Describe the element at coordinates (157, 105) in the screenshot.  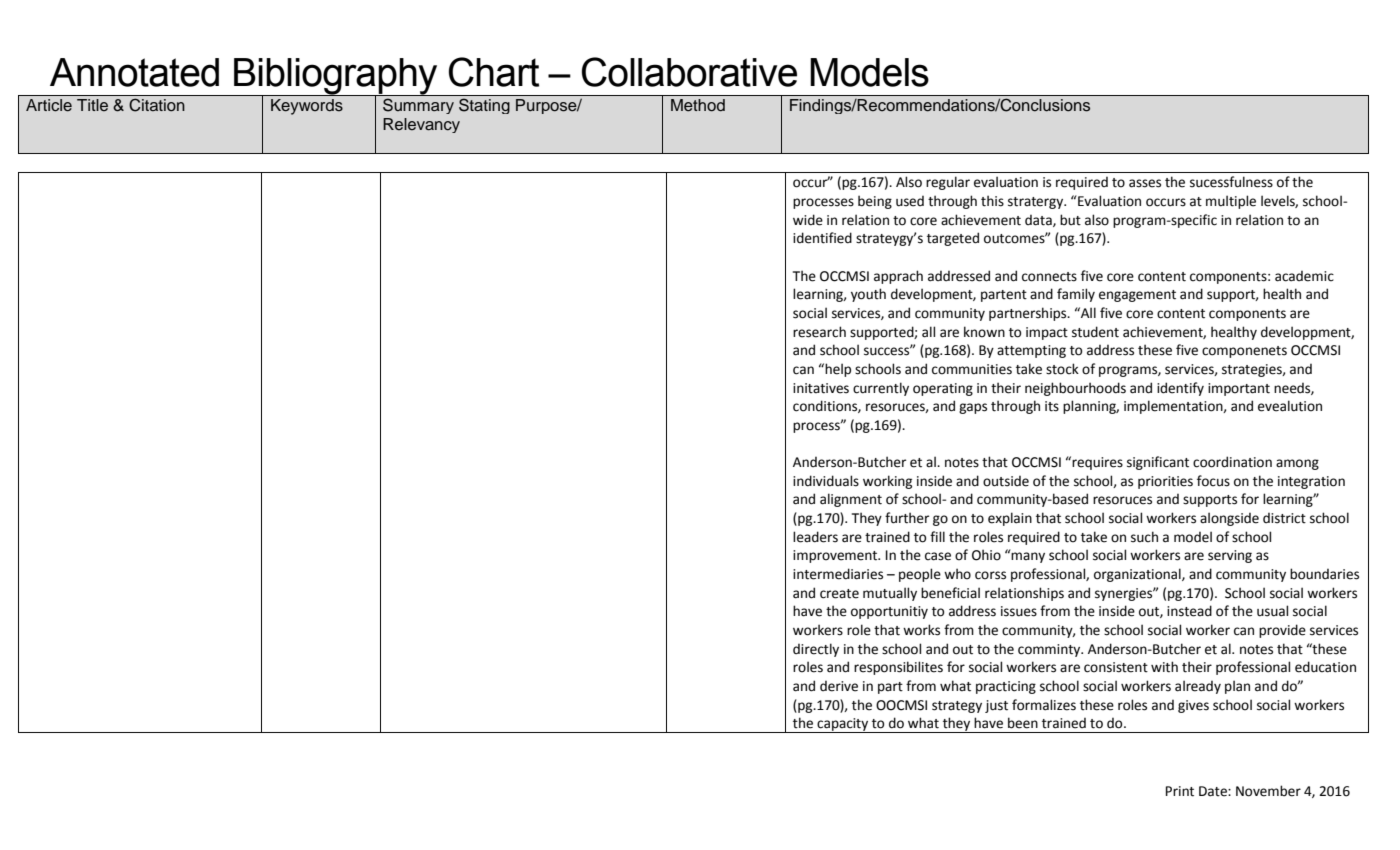
I see `Citation` at that location.
